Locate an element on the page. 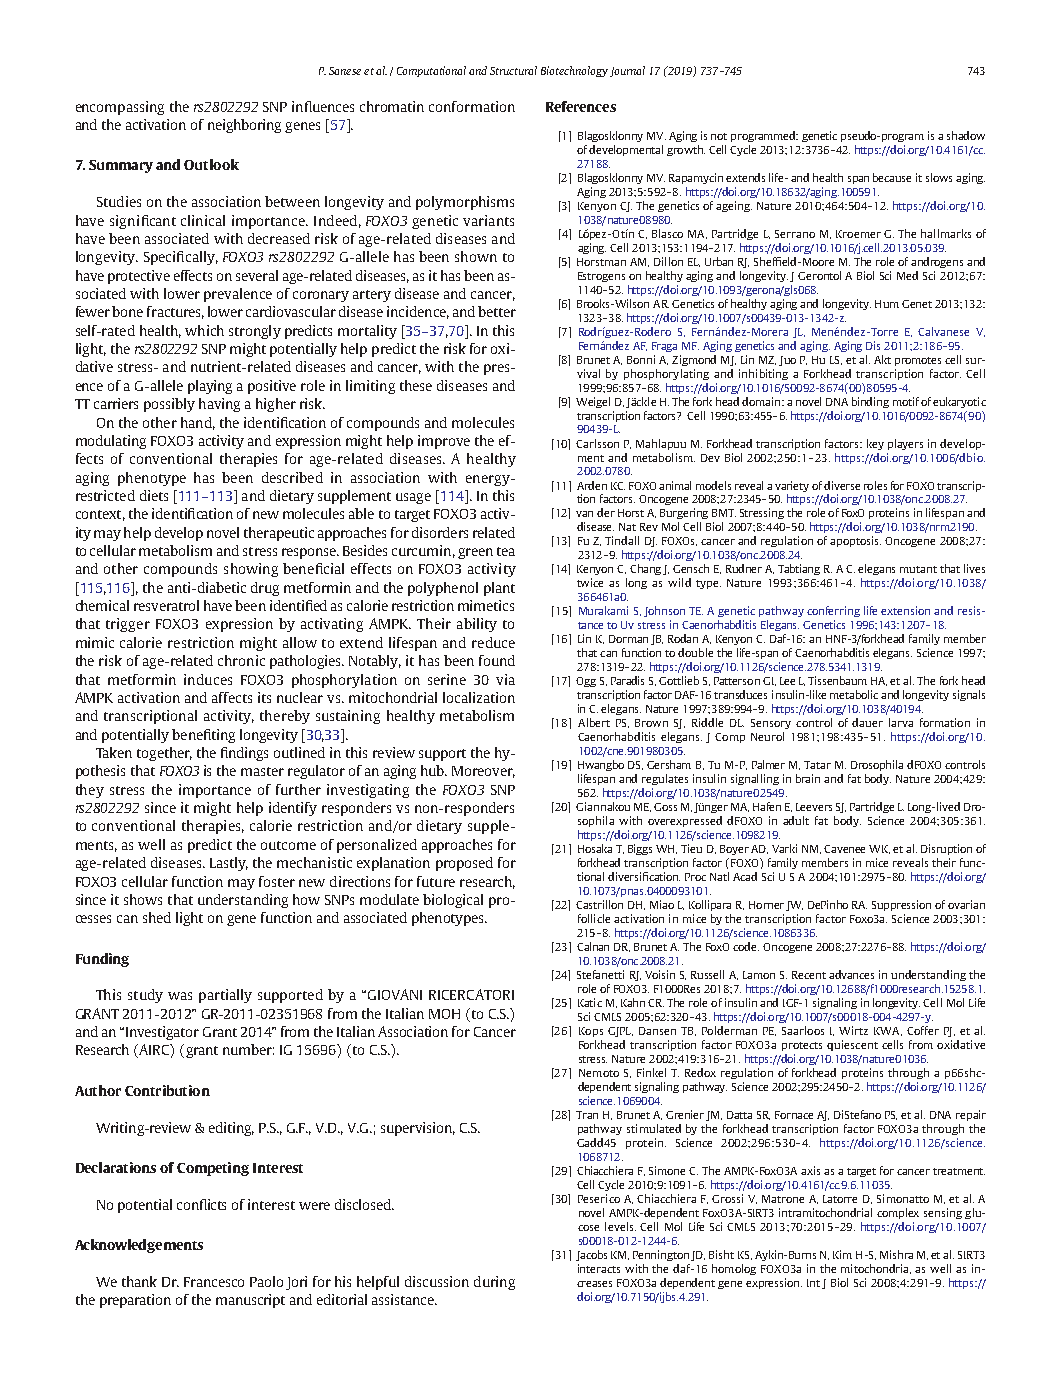 The width and height of the document is (1045, 1393). showing is located at coordinates (251, 570).
